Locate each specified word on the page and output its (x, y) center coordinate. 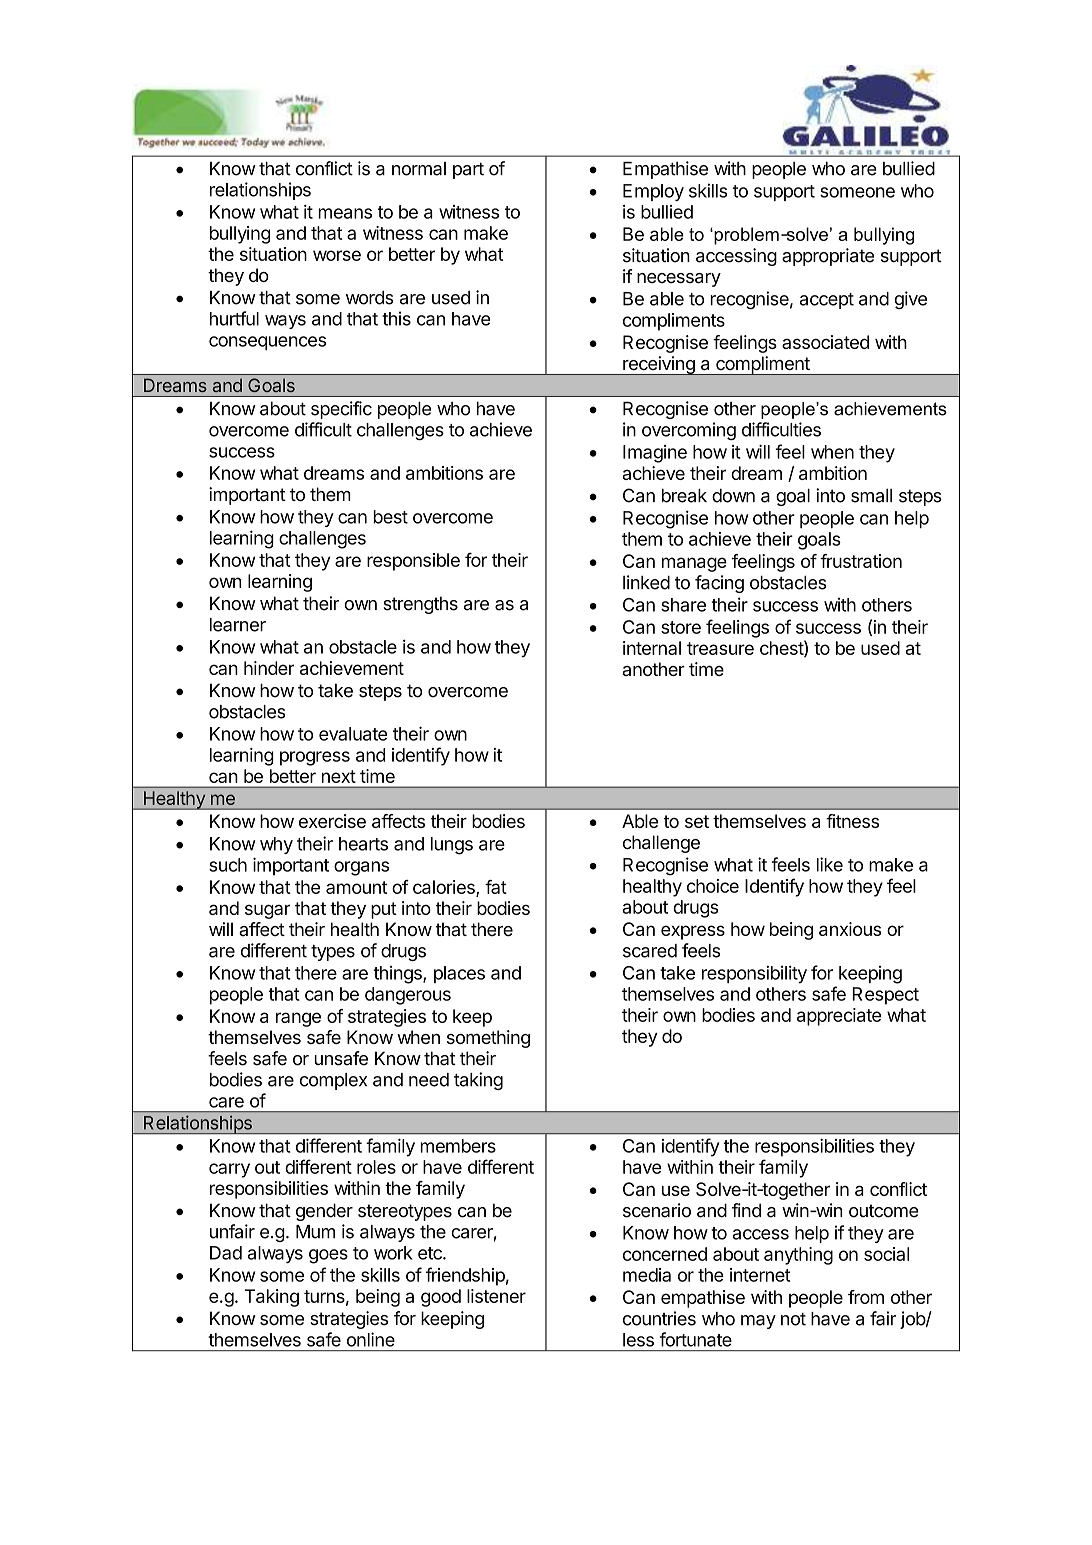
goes (328, 1256)
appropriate (828, 257)
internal (652, 648)
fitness (852, 821)
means (345, 213)
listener (496, 1296)
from (866, 1297)
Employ (653, 192)
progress (315, 758)
